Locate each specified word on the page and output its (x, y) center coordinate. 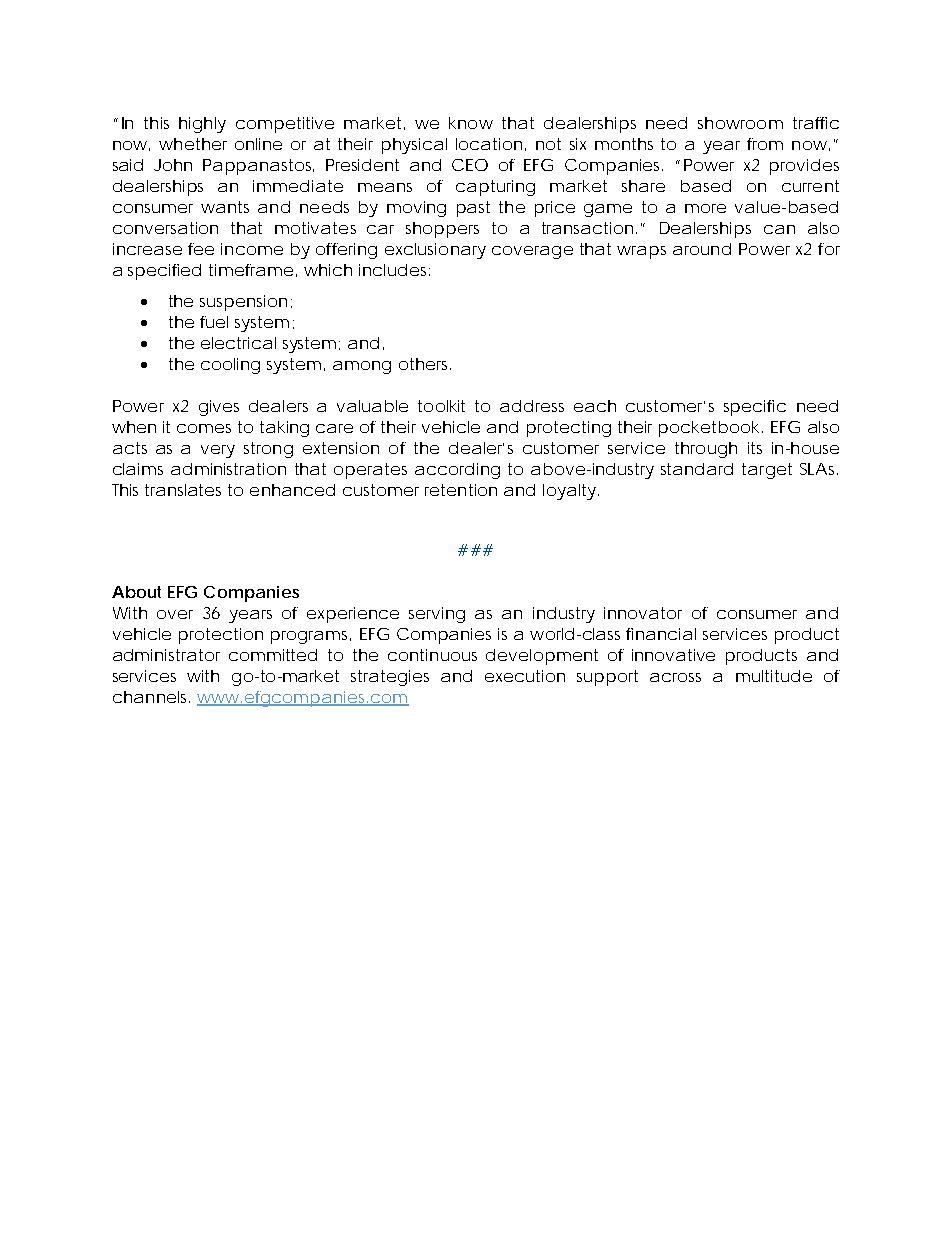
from (765, 144)
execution (525, 676)
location (489, 144)
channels (151, 697)
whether (193, 144)
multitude (774, 676)
